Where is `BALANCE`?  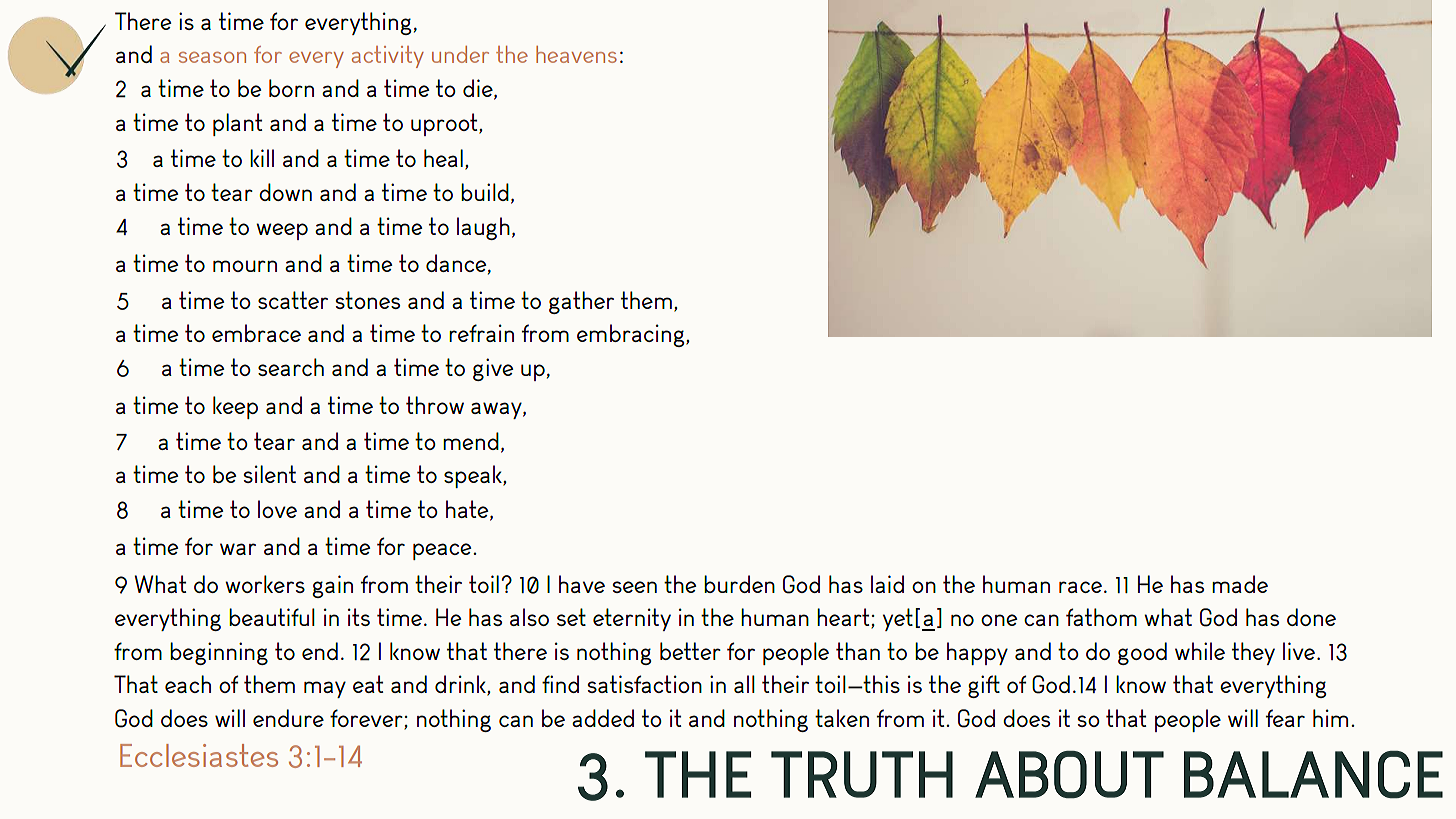 BALANCE is located at coordinates (1313, 775).
